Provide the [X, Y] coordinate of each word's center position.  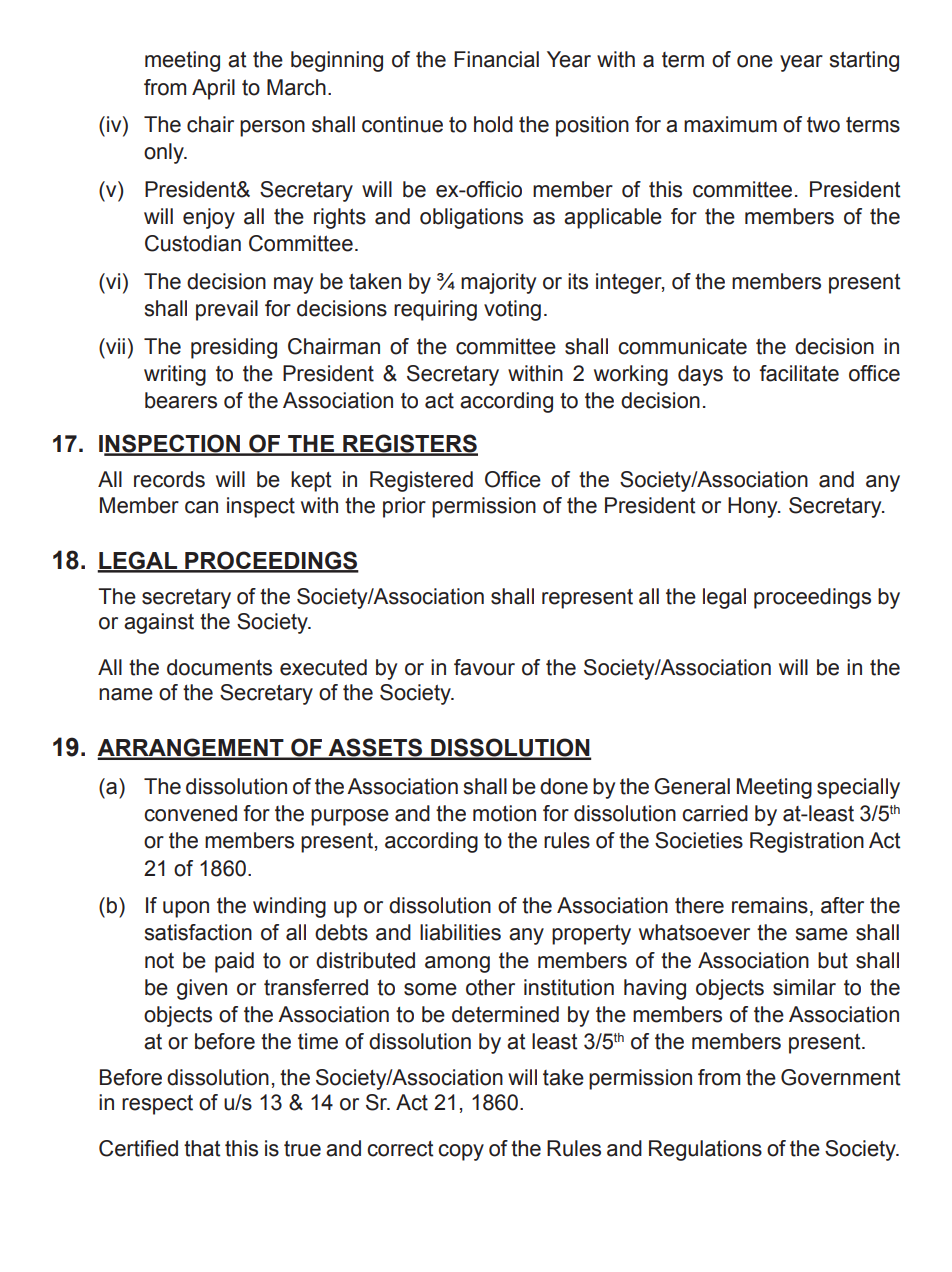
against [159, 623]
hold [493, 124]
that [202, 1148]
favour [484, 667]
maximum [730, 124]
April [213, 89]
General [692, 786]
